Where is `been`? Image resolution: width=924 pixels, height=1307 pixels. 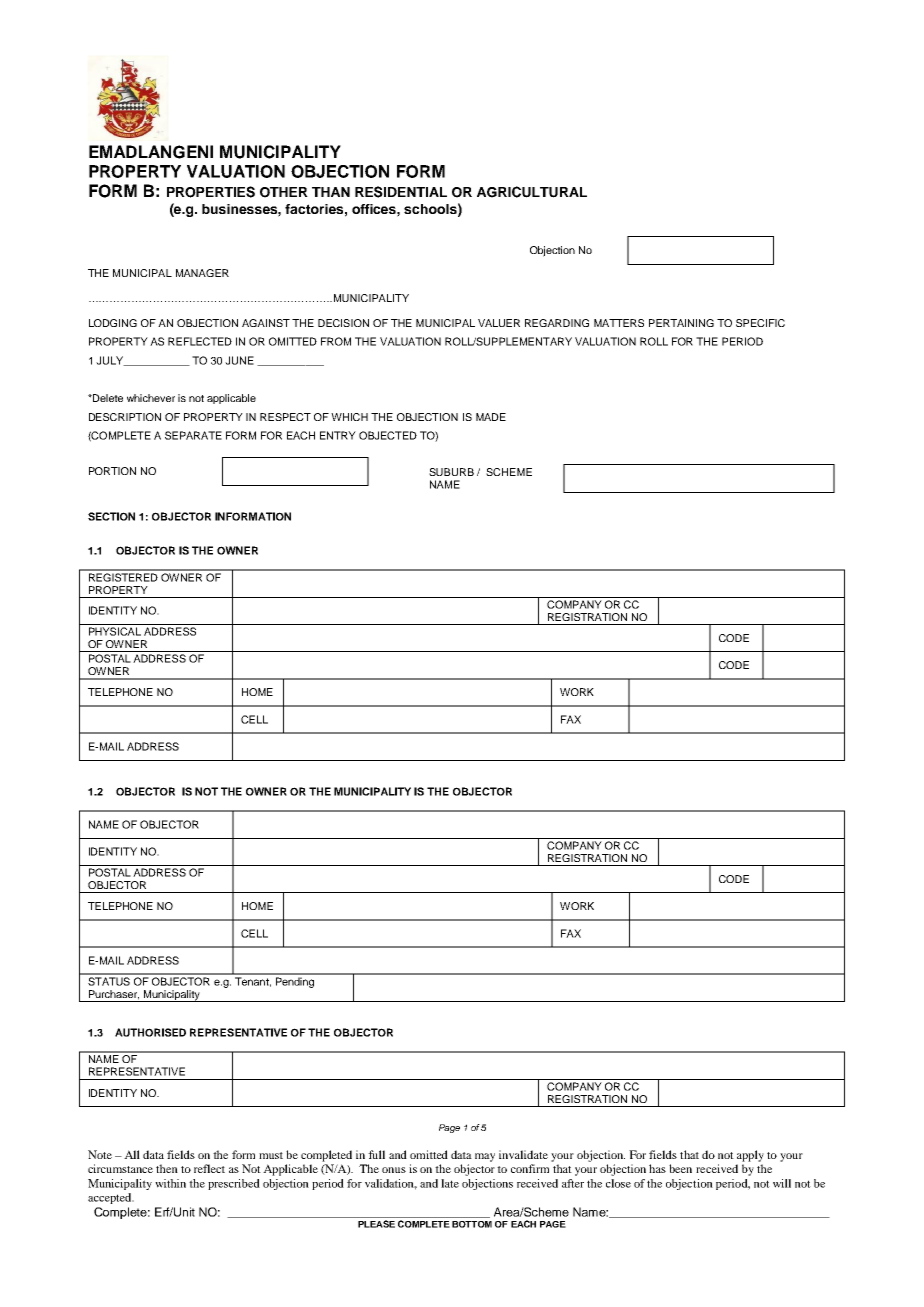 been is located at coordinates (680, 1168).
